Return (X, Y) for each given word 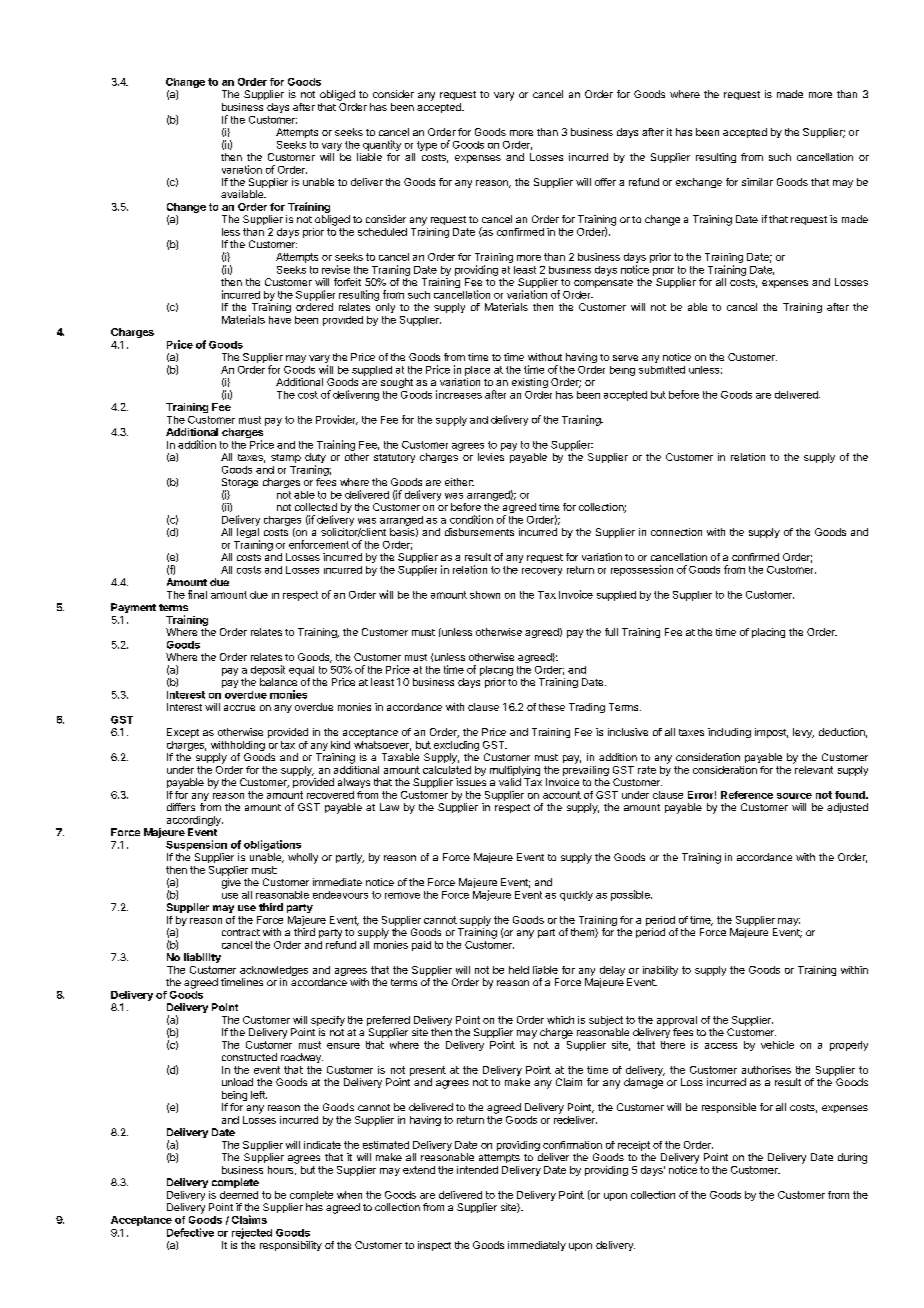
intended (477, 1170)
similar (757, 182)
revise (336, 269)
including (729, 733)
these (552, 707)
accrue (239, 708)
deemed (239, 1195)
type (427, 146)
